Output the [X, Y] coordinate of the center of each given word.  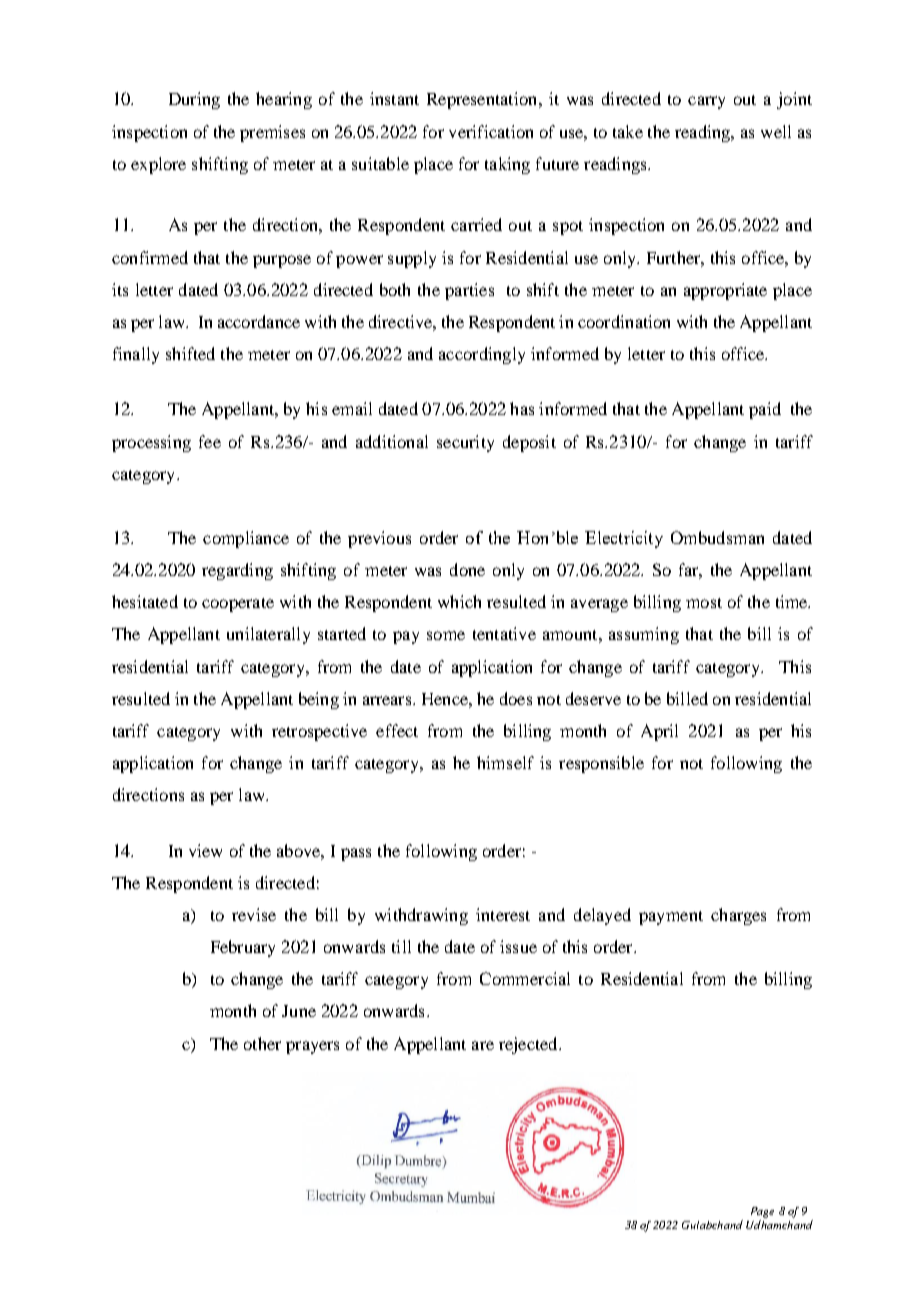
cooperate [238, 605]
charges [738, 916]
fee [210, 441]
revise [254, 914]
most [704, 603]
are [483, 1045]
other [262, 1043]
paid [765, 410]
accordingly [482, 355]
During [194, 100]
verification [491, 131]
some [446, 635]
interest [503, 914]
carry [706, 102]
